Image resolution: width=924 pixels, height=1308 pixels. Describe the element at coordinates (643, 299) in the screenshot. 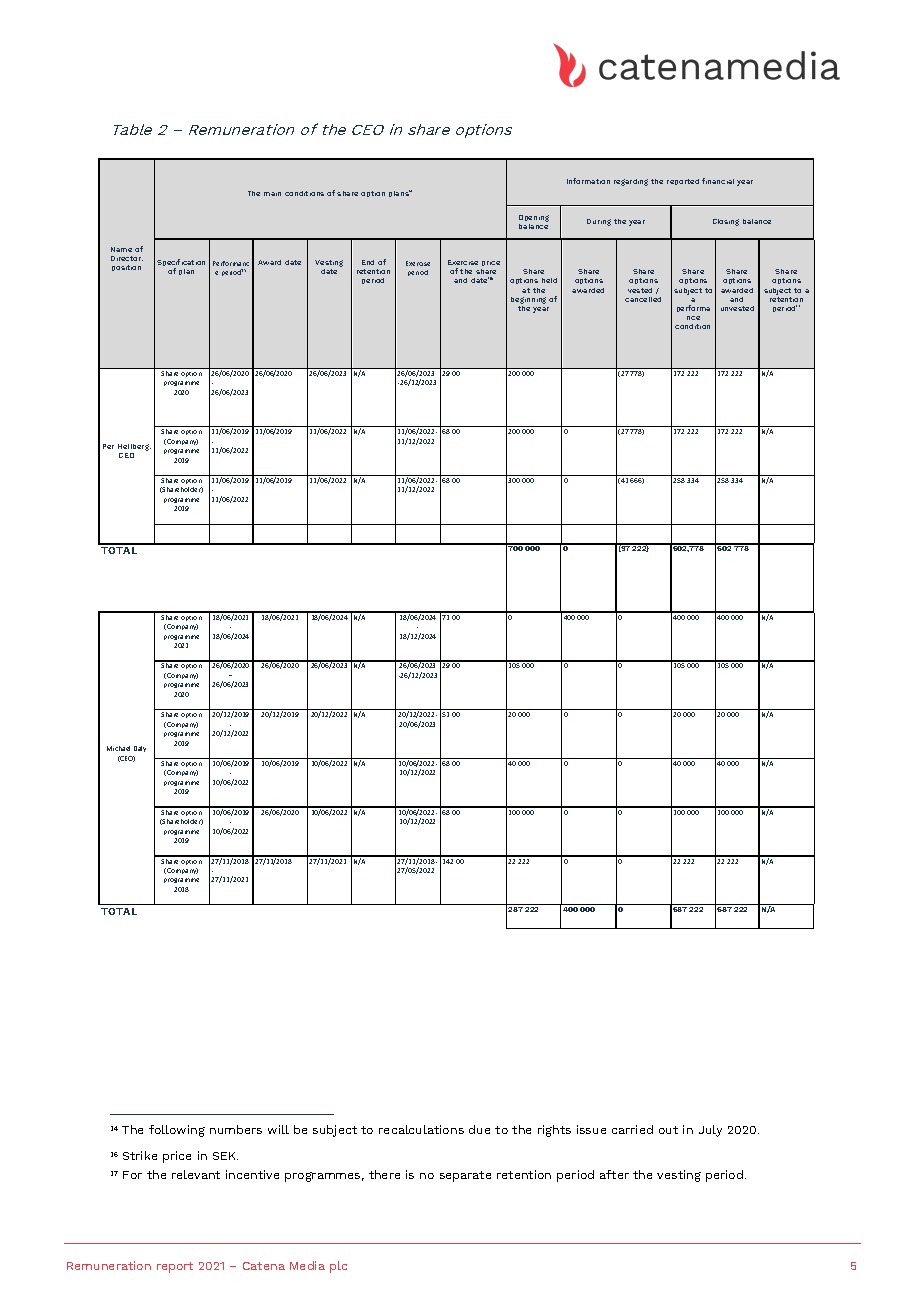

I see `cancelled` at that location.
